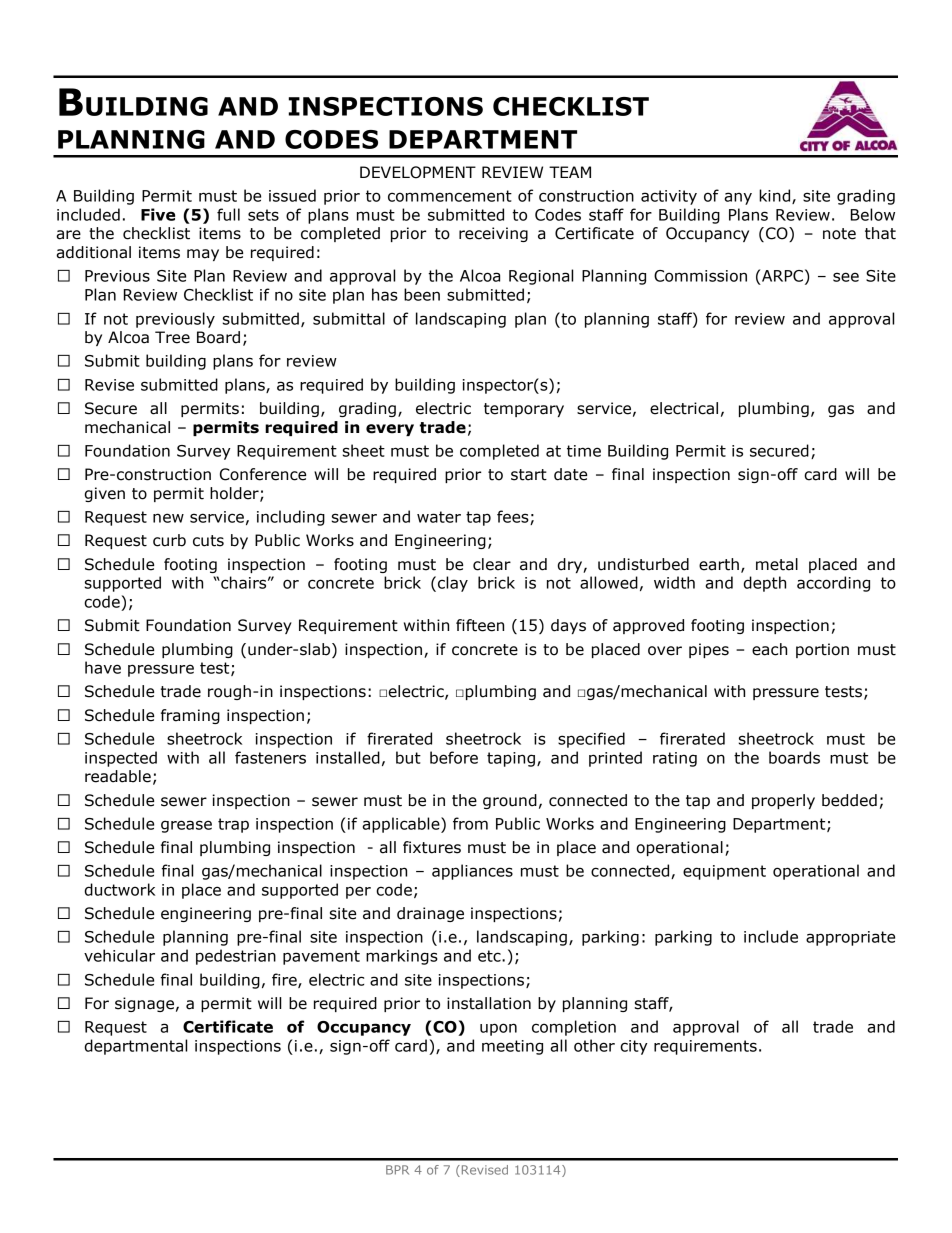 This document has width=952, height=1233. I want to click on fifteen, so click(480, 625).
